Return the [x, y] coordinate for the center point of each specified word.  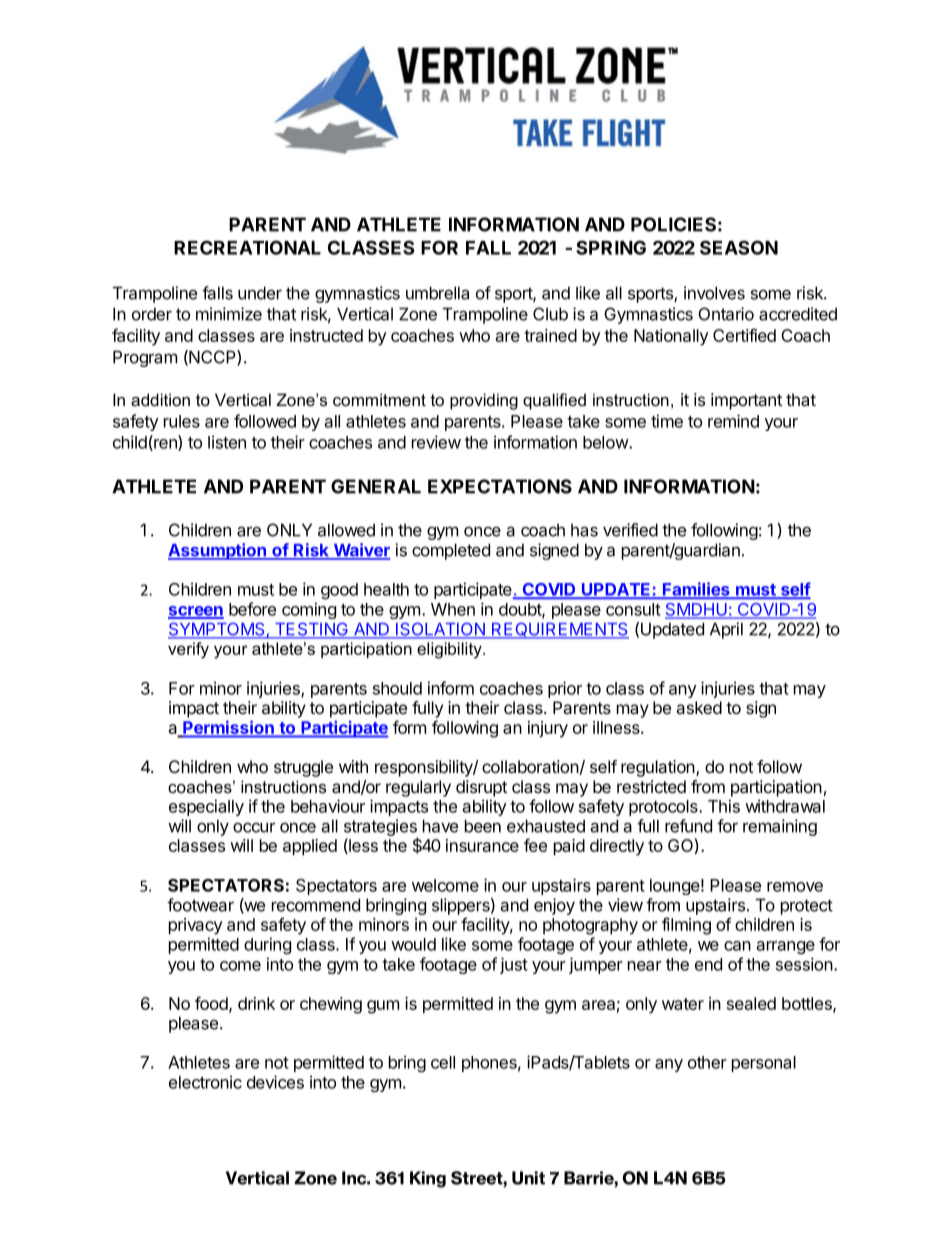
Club [550, 314]
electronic [205, 1082]
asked [699, 707]
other [707, 1062]
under [260, 293]
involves [714, 293]
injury [548, 729]
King [428, 1179]
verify [188, 650]
